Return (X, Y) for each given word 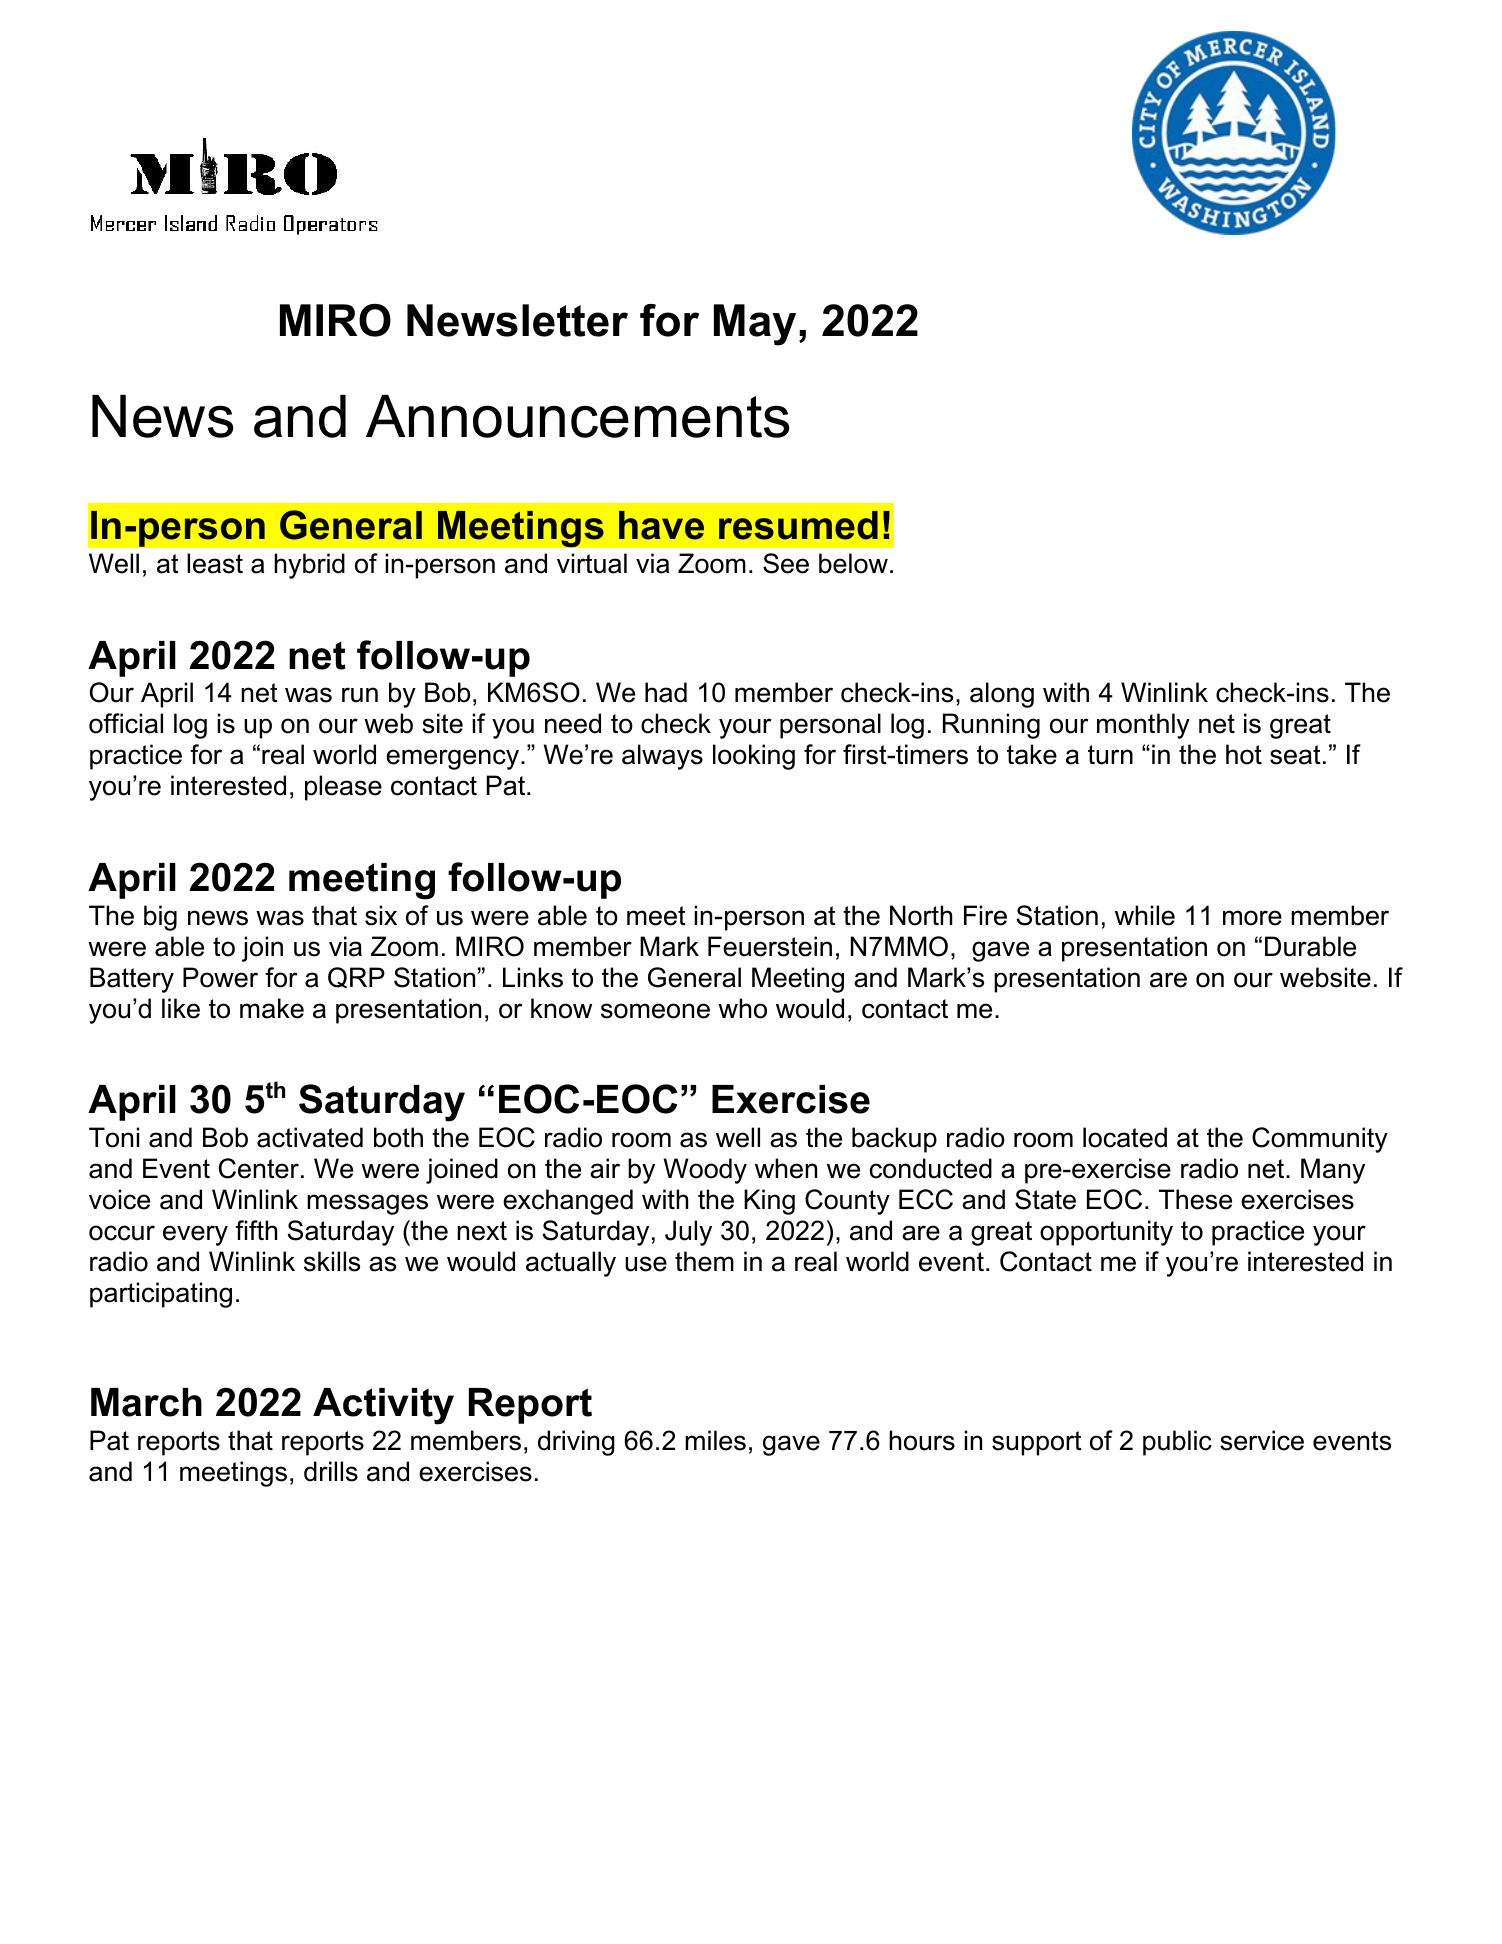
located (1125, 1137)
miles (715, 1440)
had (666, 692)
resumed (798, 525)
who (742, 1008)
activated (310, 1137)
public (1177, 1443)
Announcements (577, 416)
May (755, 325)
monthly (1143, 726)
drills (331, 1471)
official (126, 723)
